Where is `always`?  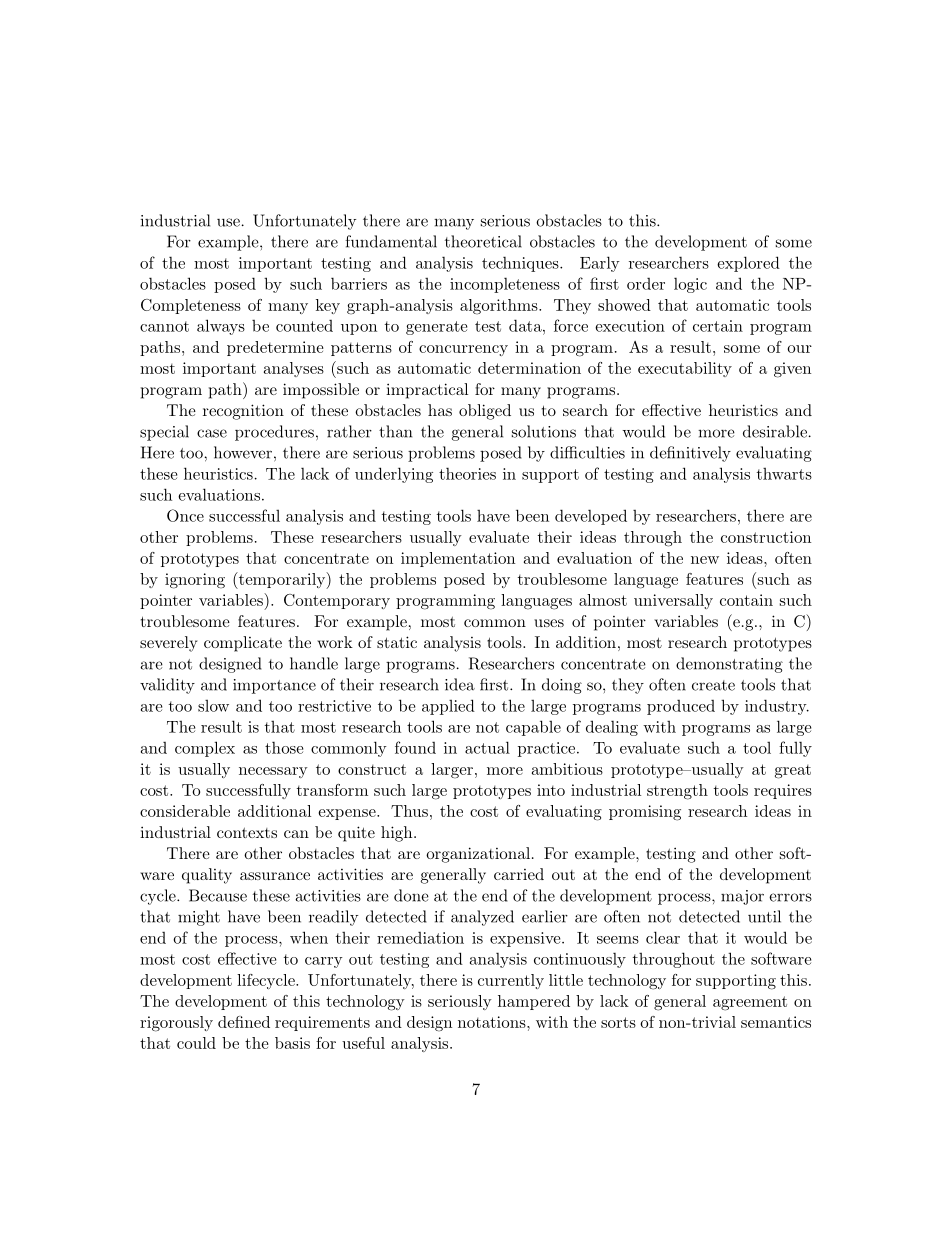
always is located at coordinates (221, 327).
